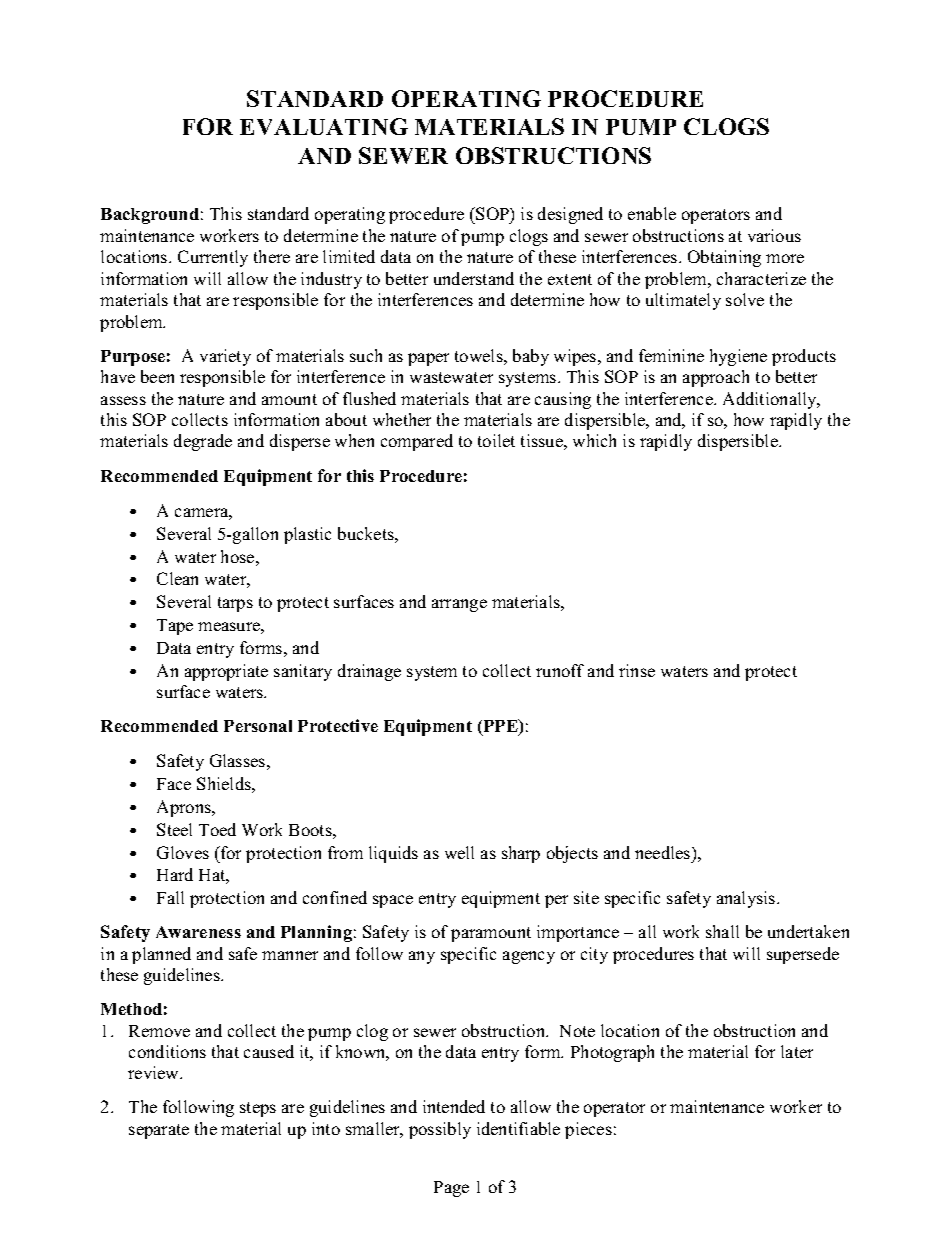 The width and height of the image is (952, 1233). Describe the element at coordinates (570, 215) in the image. I see `designed` at that location.
